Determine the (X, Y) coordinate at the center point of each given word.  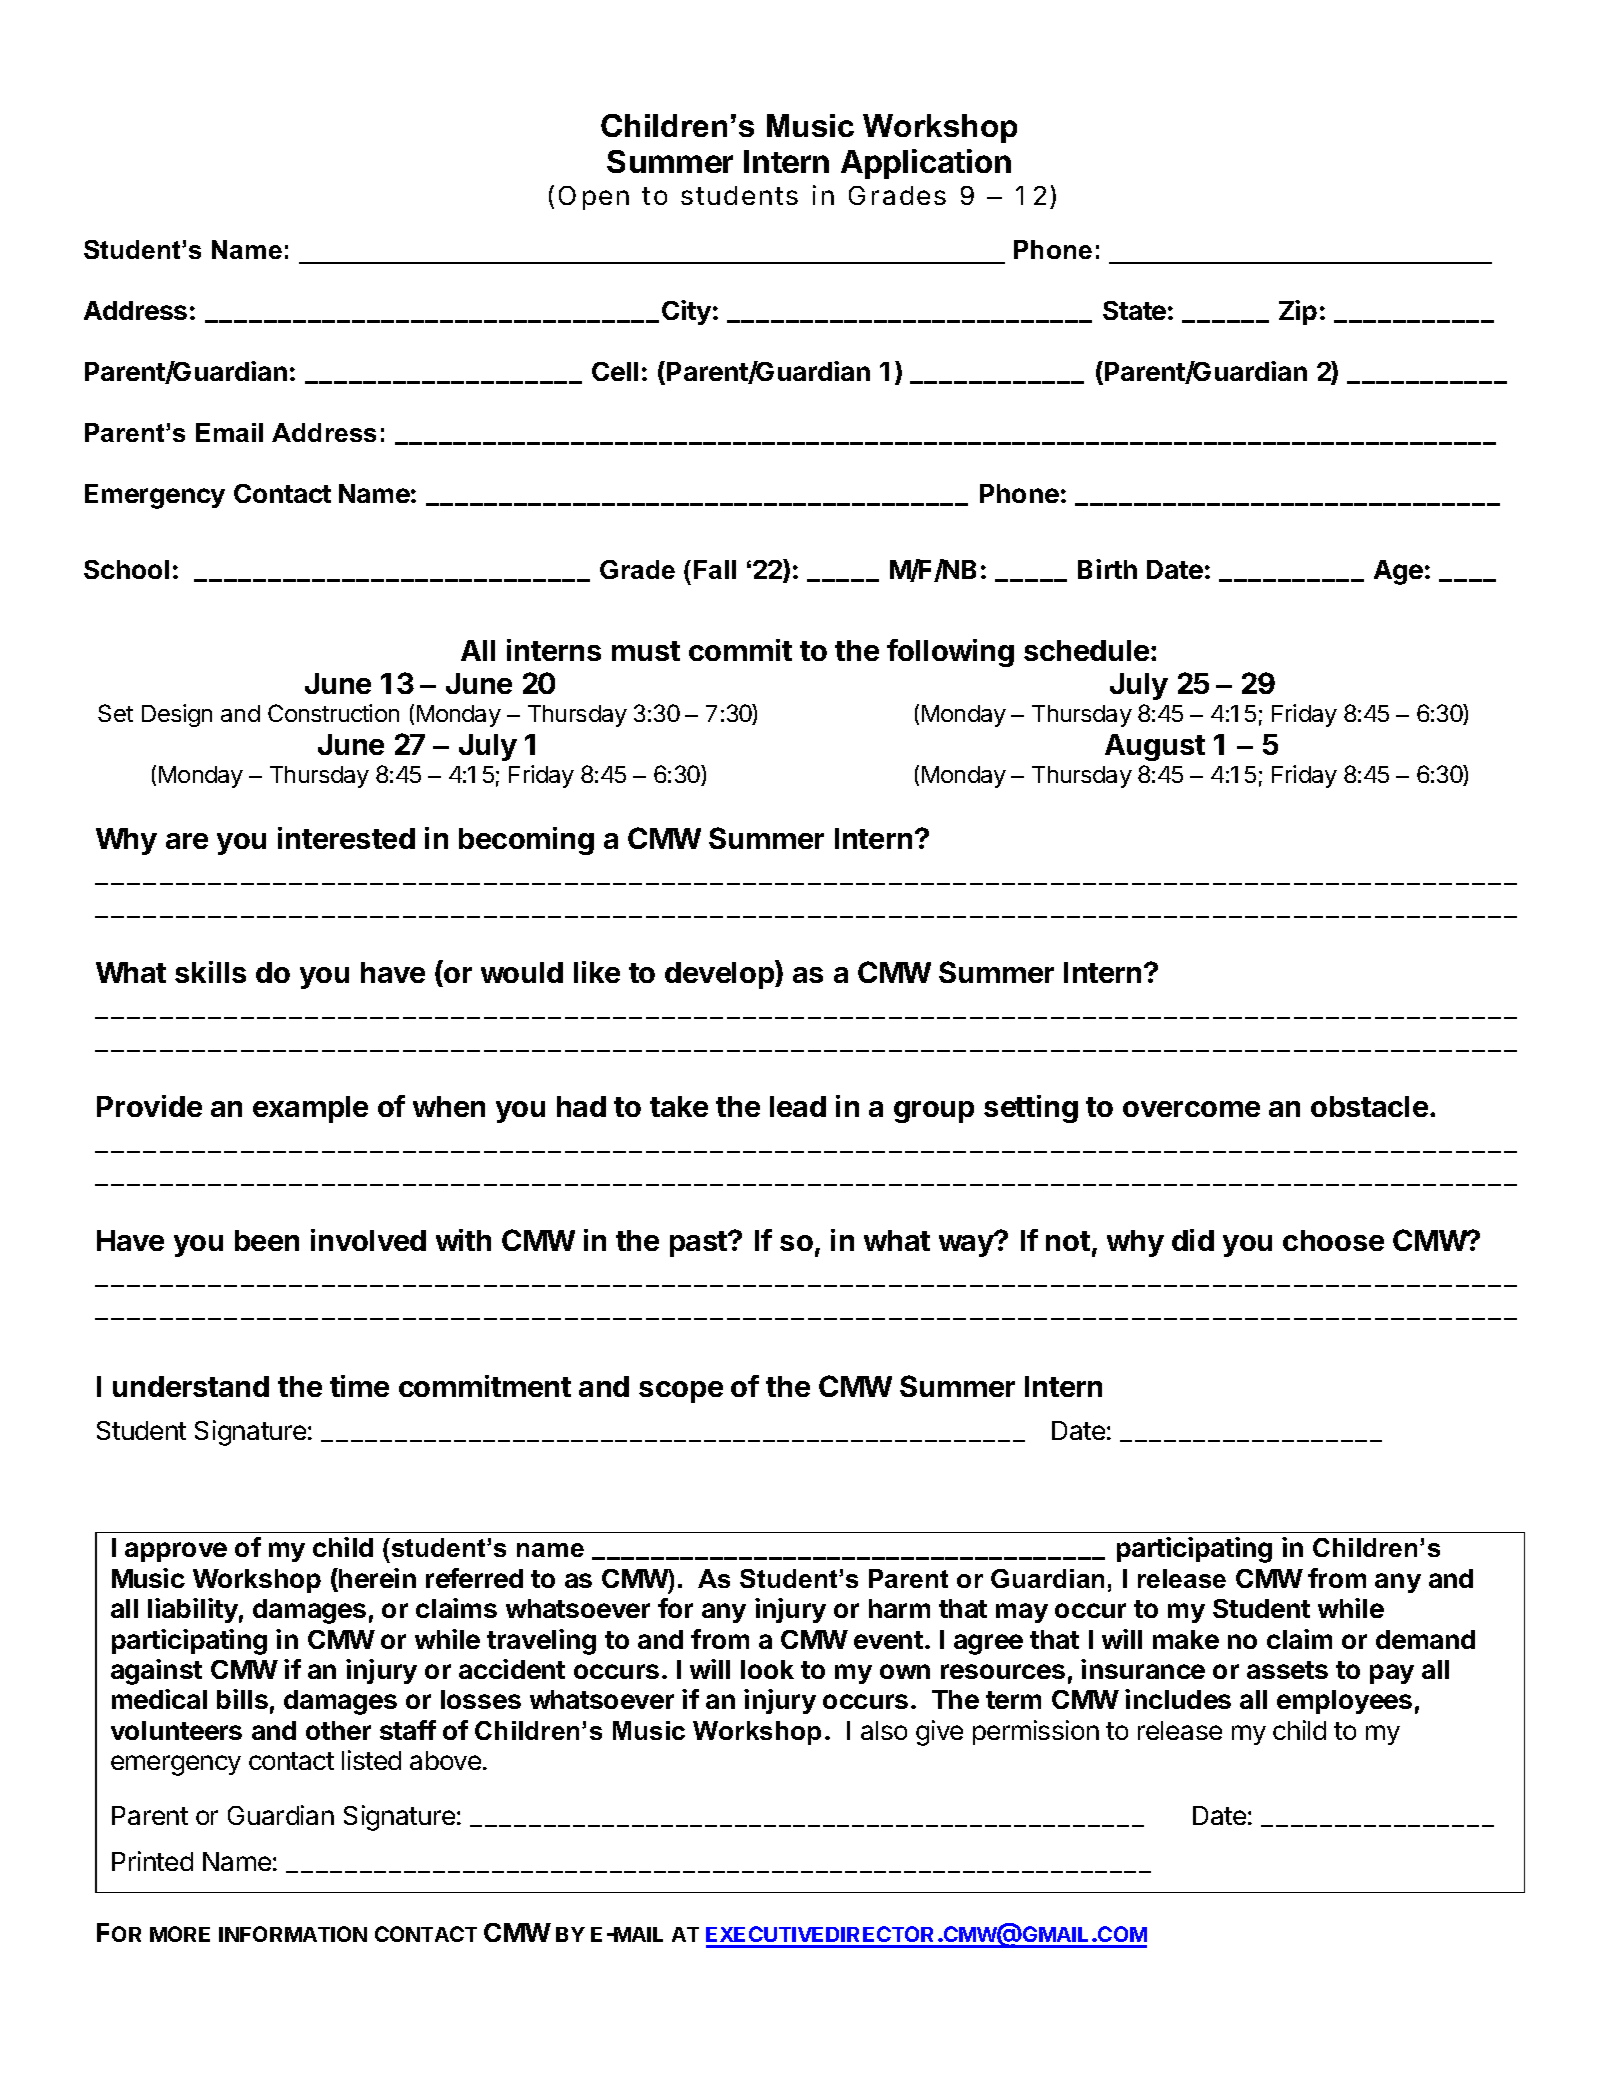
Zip (1298, 312)
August (1155, 747)
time (359, 1386)
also (884, 1730)
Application (926, 164)
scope (681, 1392)
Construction (333, 713)
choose (1333, 1240)
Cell (615, 371)
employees (1344, 1702)
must (646, 651)
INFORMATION (293, 1934)
